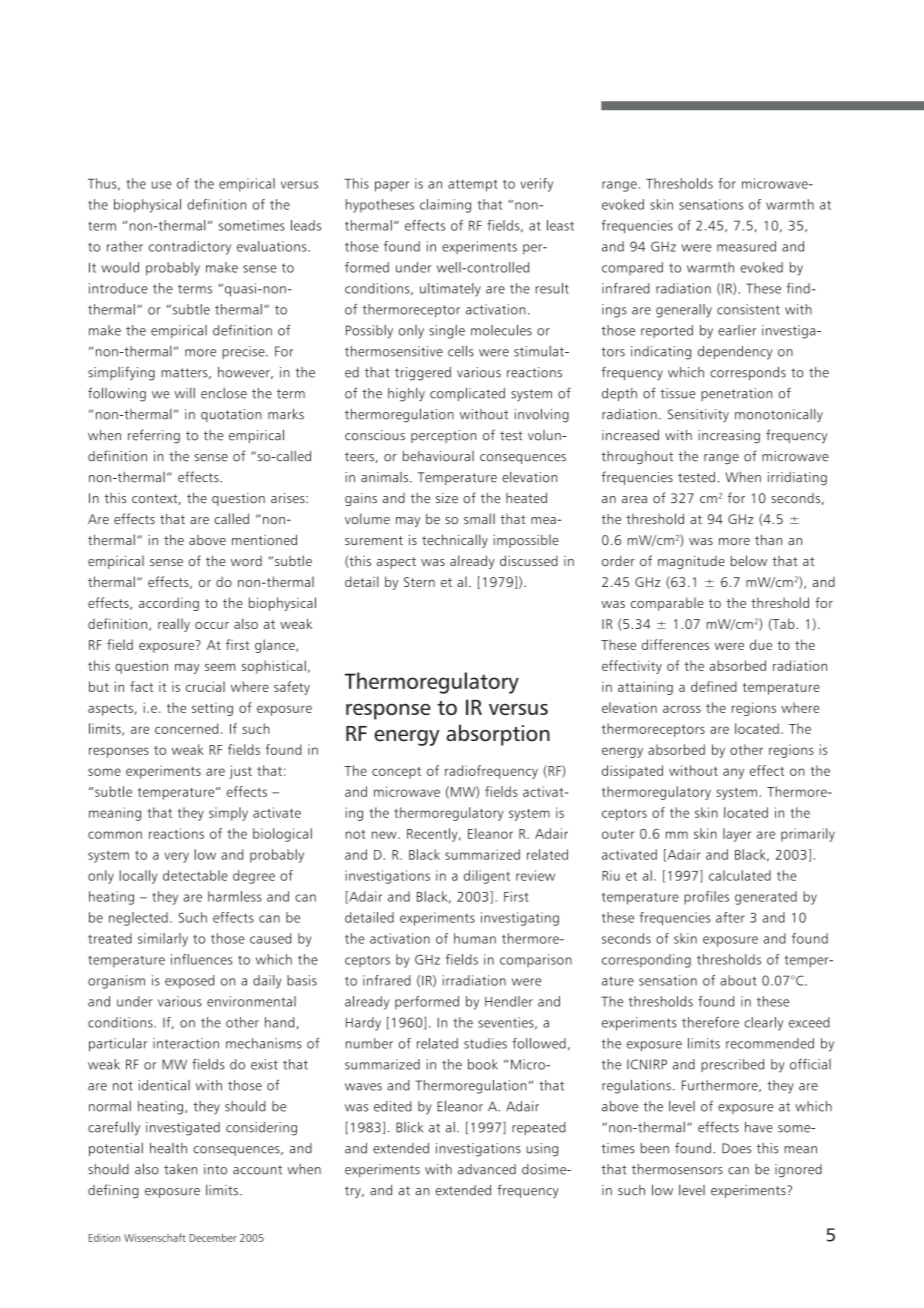 The height and width of the image is (1308, 924). Describe the element at coordinates (738, 980) in the image. I see `about` at that location.
